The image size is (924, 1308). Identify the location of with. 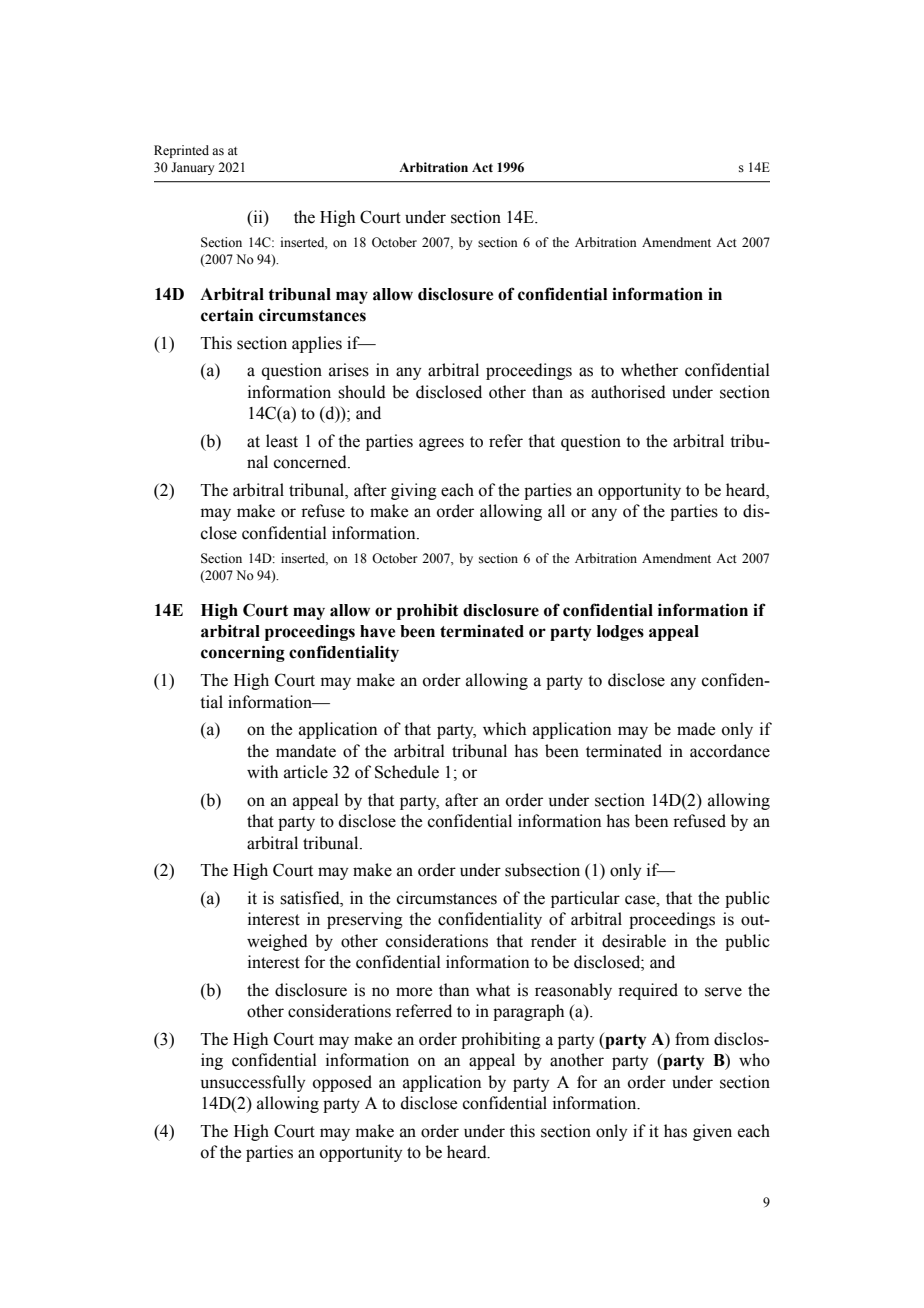
(262, 772).
